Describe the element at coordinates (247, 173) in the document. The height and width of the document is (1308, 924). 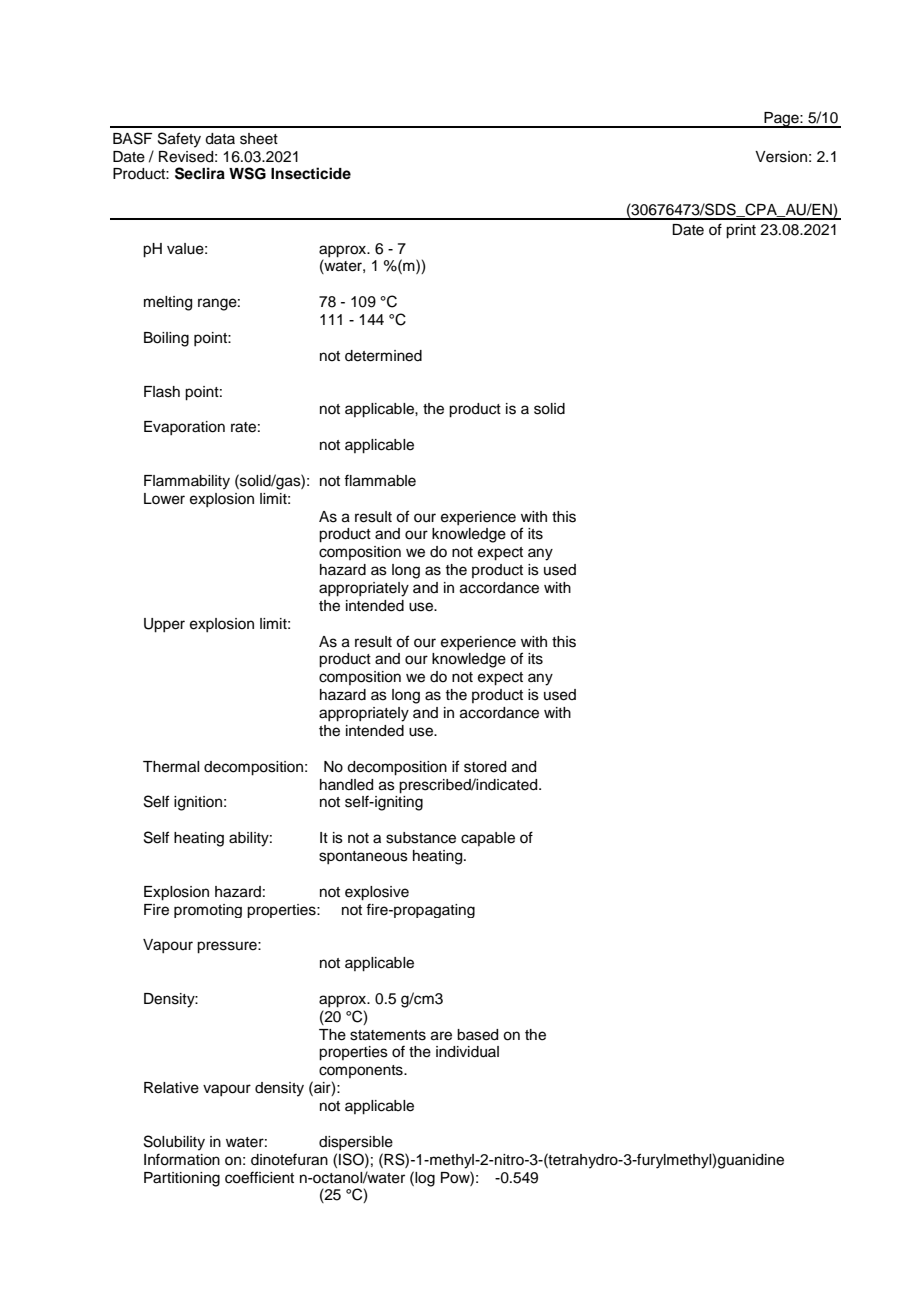
I see `WSG` at that location.
